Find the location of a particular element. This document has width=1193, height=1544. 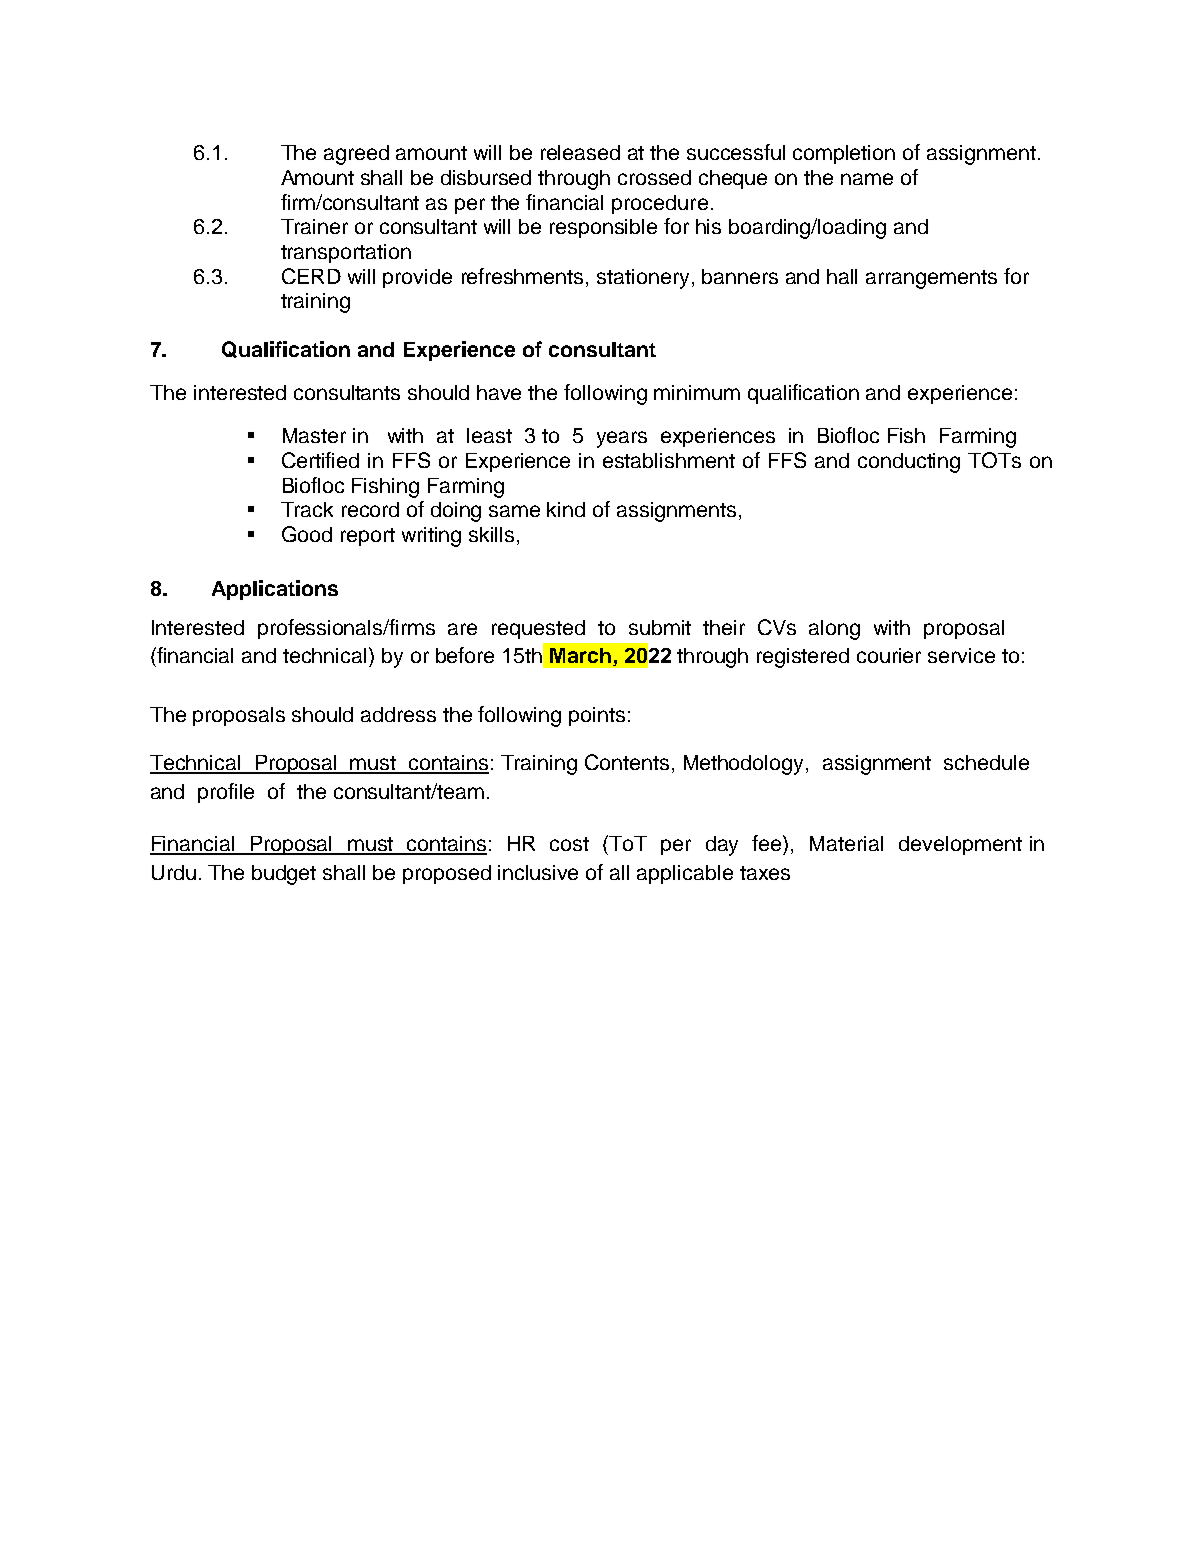

provide is located at coordinates (417, 278).
